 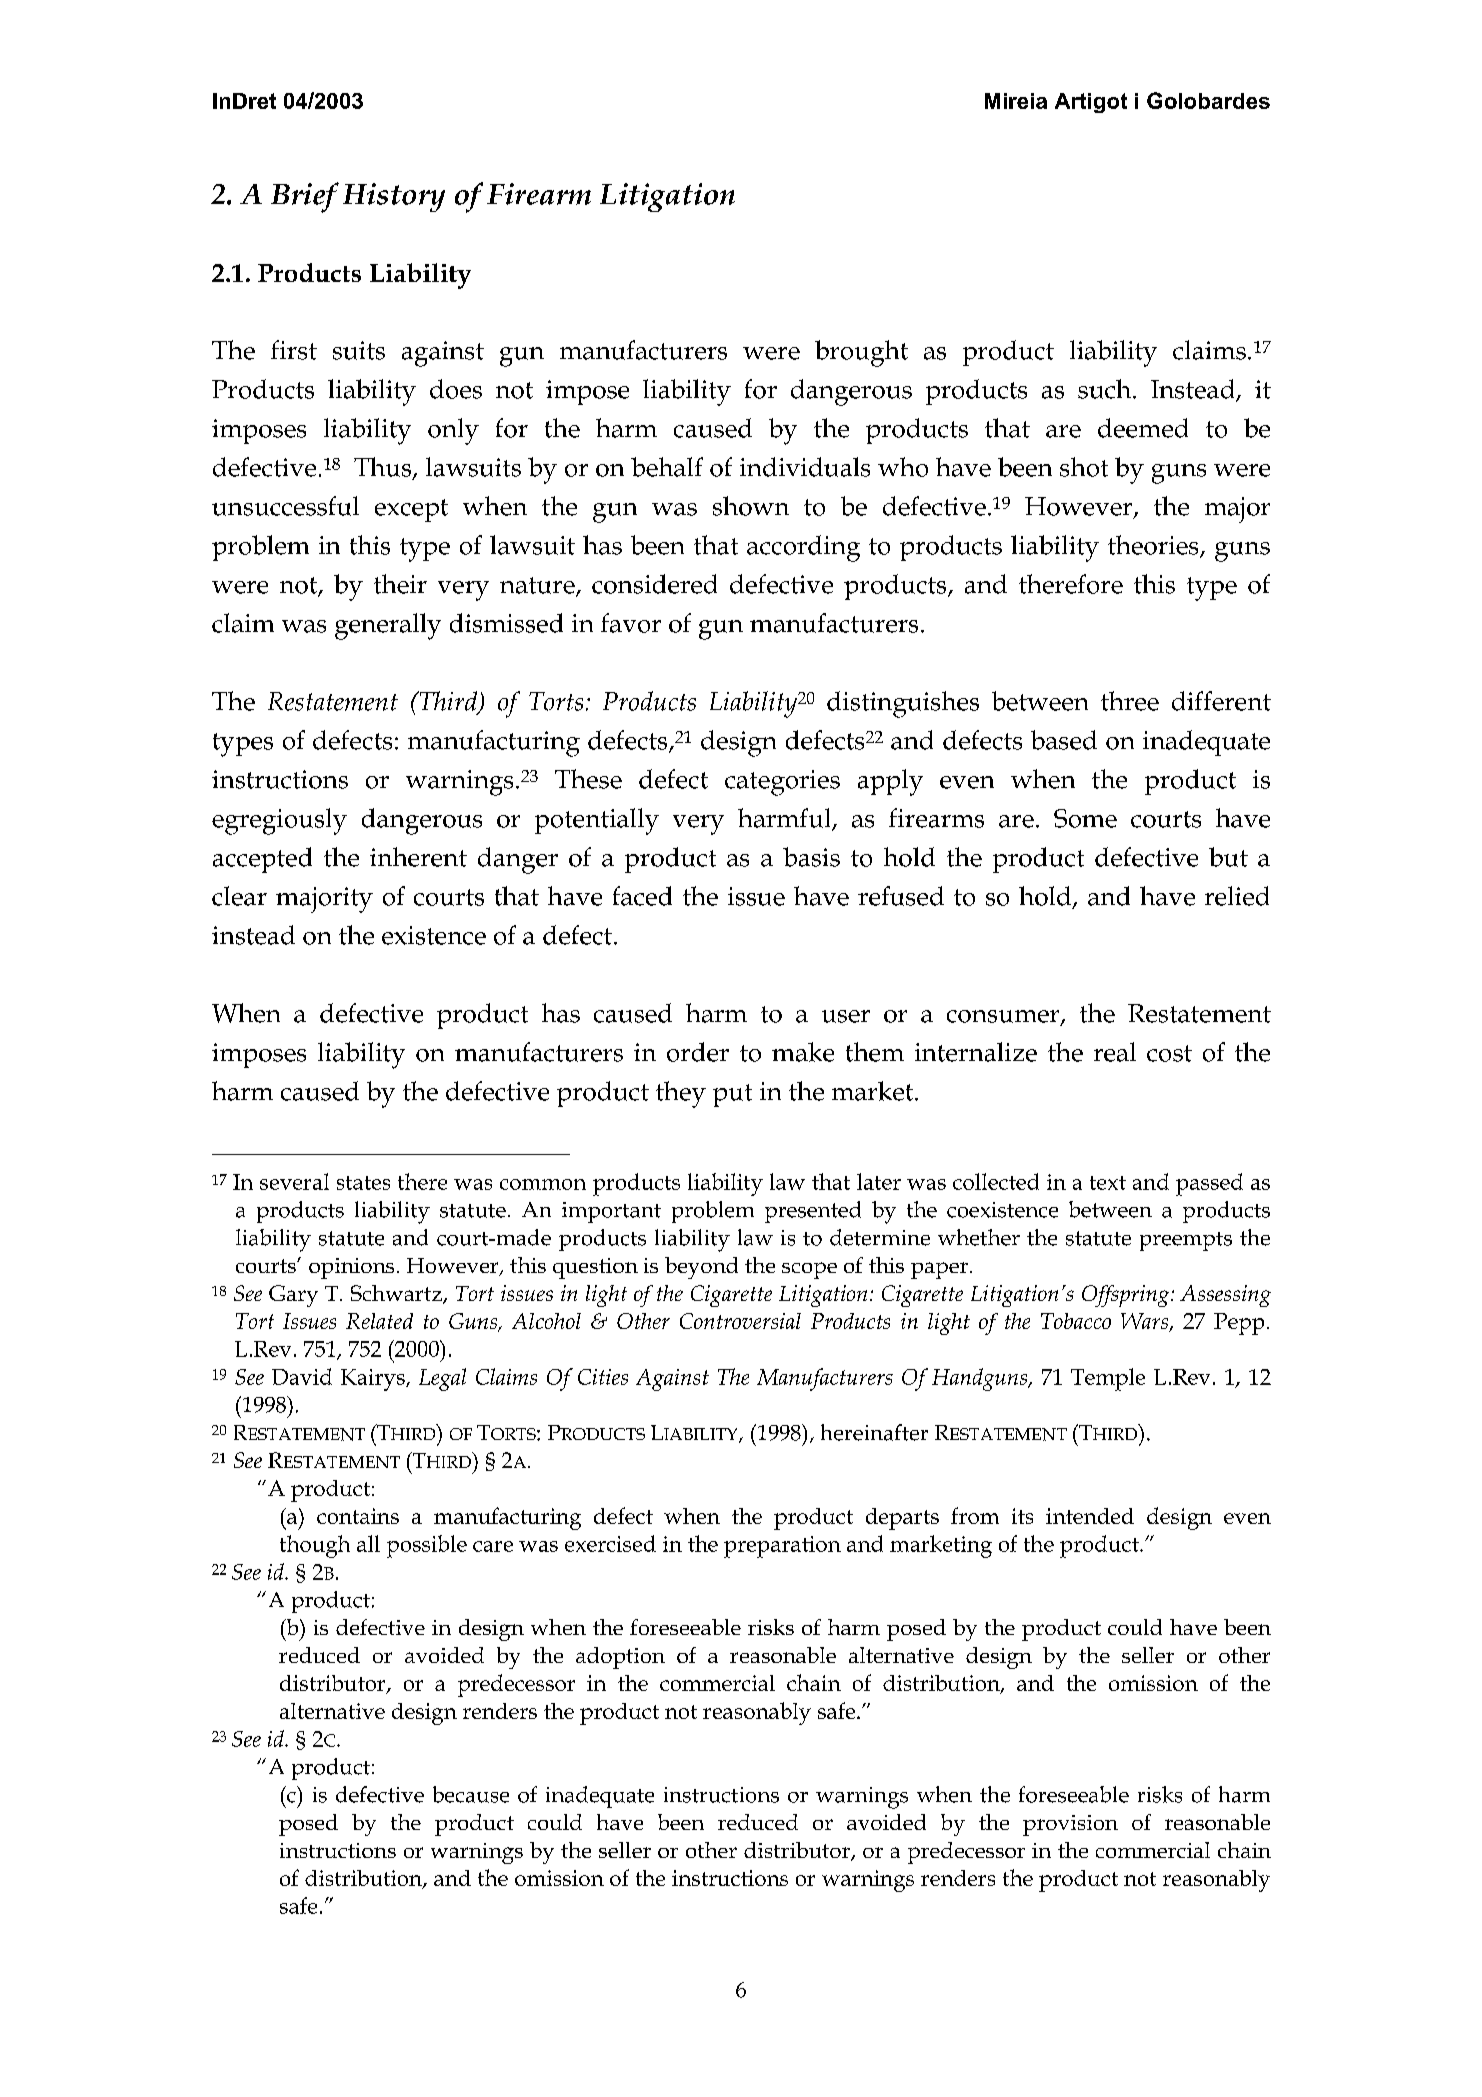 I want to click on David, so click(x=302, y=1376).
